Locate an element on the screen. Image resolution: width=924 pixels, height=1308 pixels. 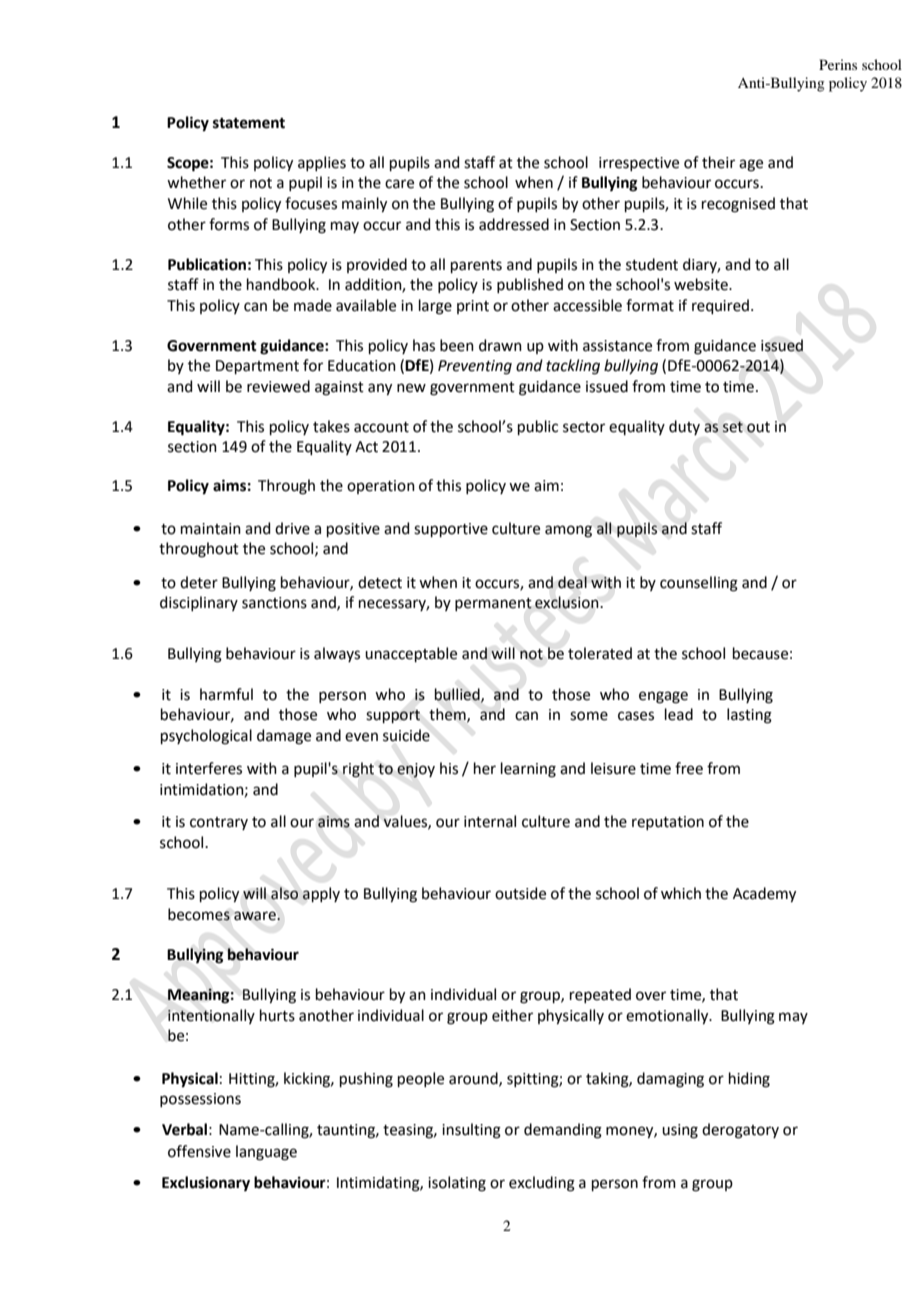
contrary is located at coordinates (219, 823).
